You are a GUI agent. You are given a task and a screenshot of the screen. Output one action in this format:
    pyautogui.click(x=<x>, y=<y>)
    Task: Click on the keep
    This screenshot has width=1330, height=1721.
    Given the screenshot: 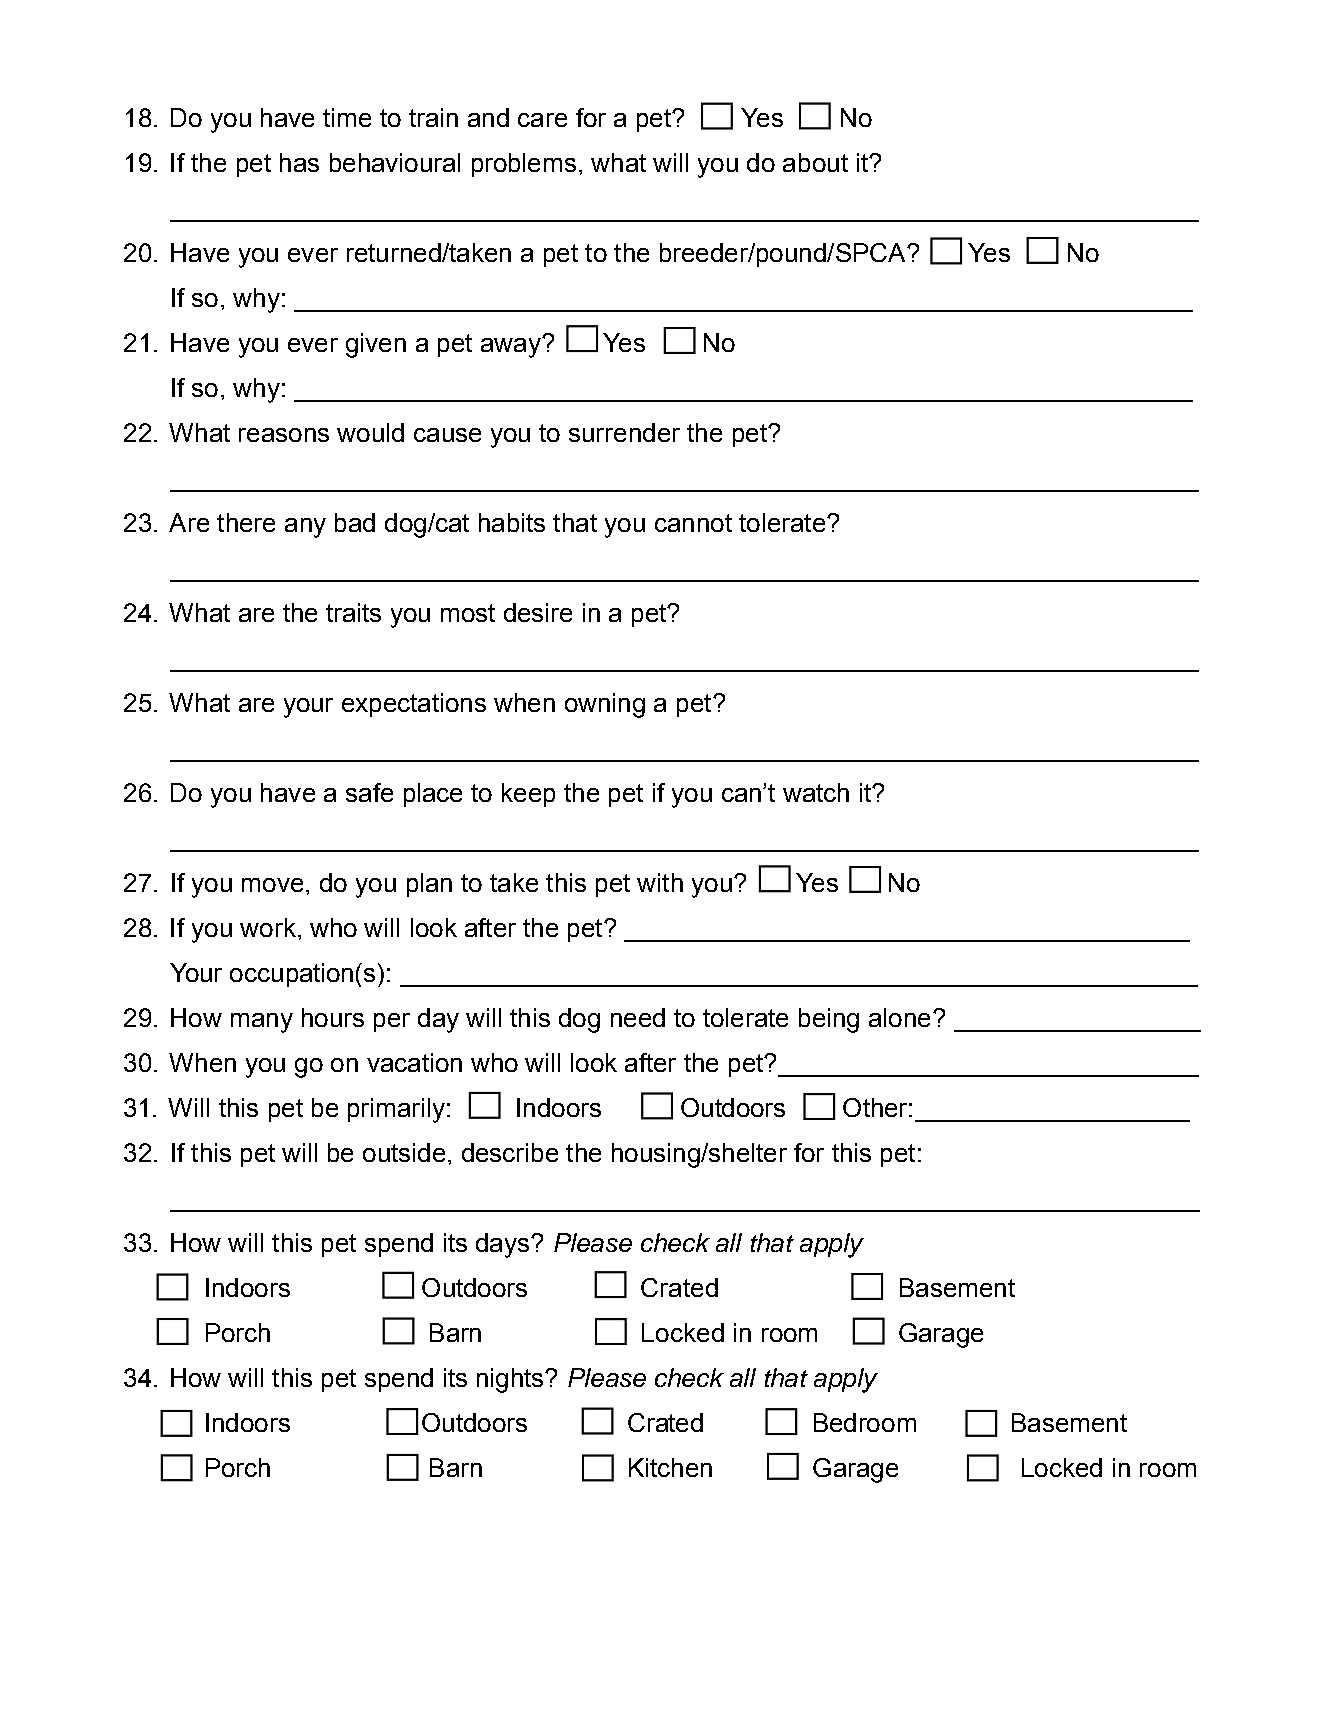 What is the action you would take?
    pyautogui.click(x=528, y=795)
